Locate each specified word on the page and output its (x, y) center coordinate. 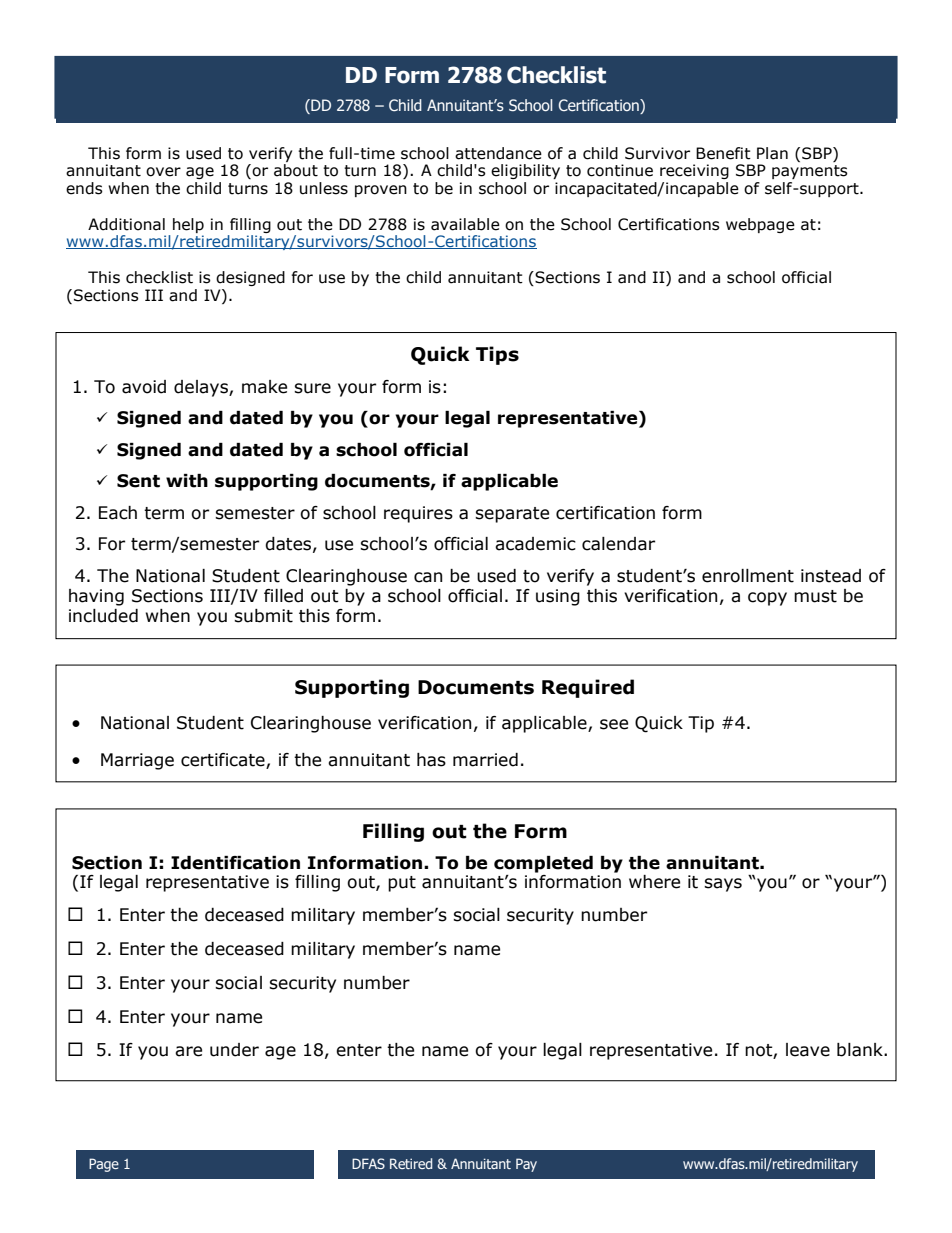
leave (808, 1050)
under (234, 1050)
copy (767, 599)
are (188, 1051)
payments (810, 172)
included (103, 616)
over (163, 172)
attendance (498, 153)
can (428, 577)
